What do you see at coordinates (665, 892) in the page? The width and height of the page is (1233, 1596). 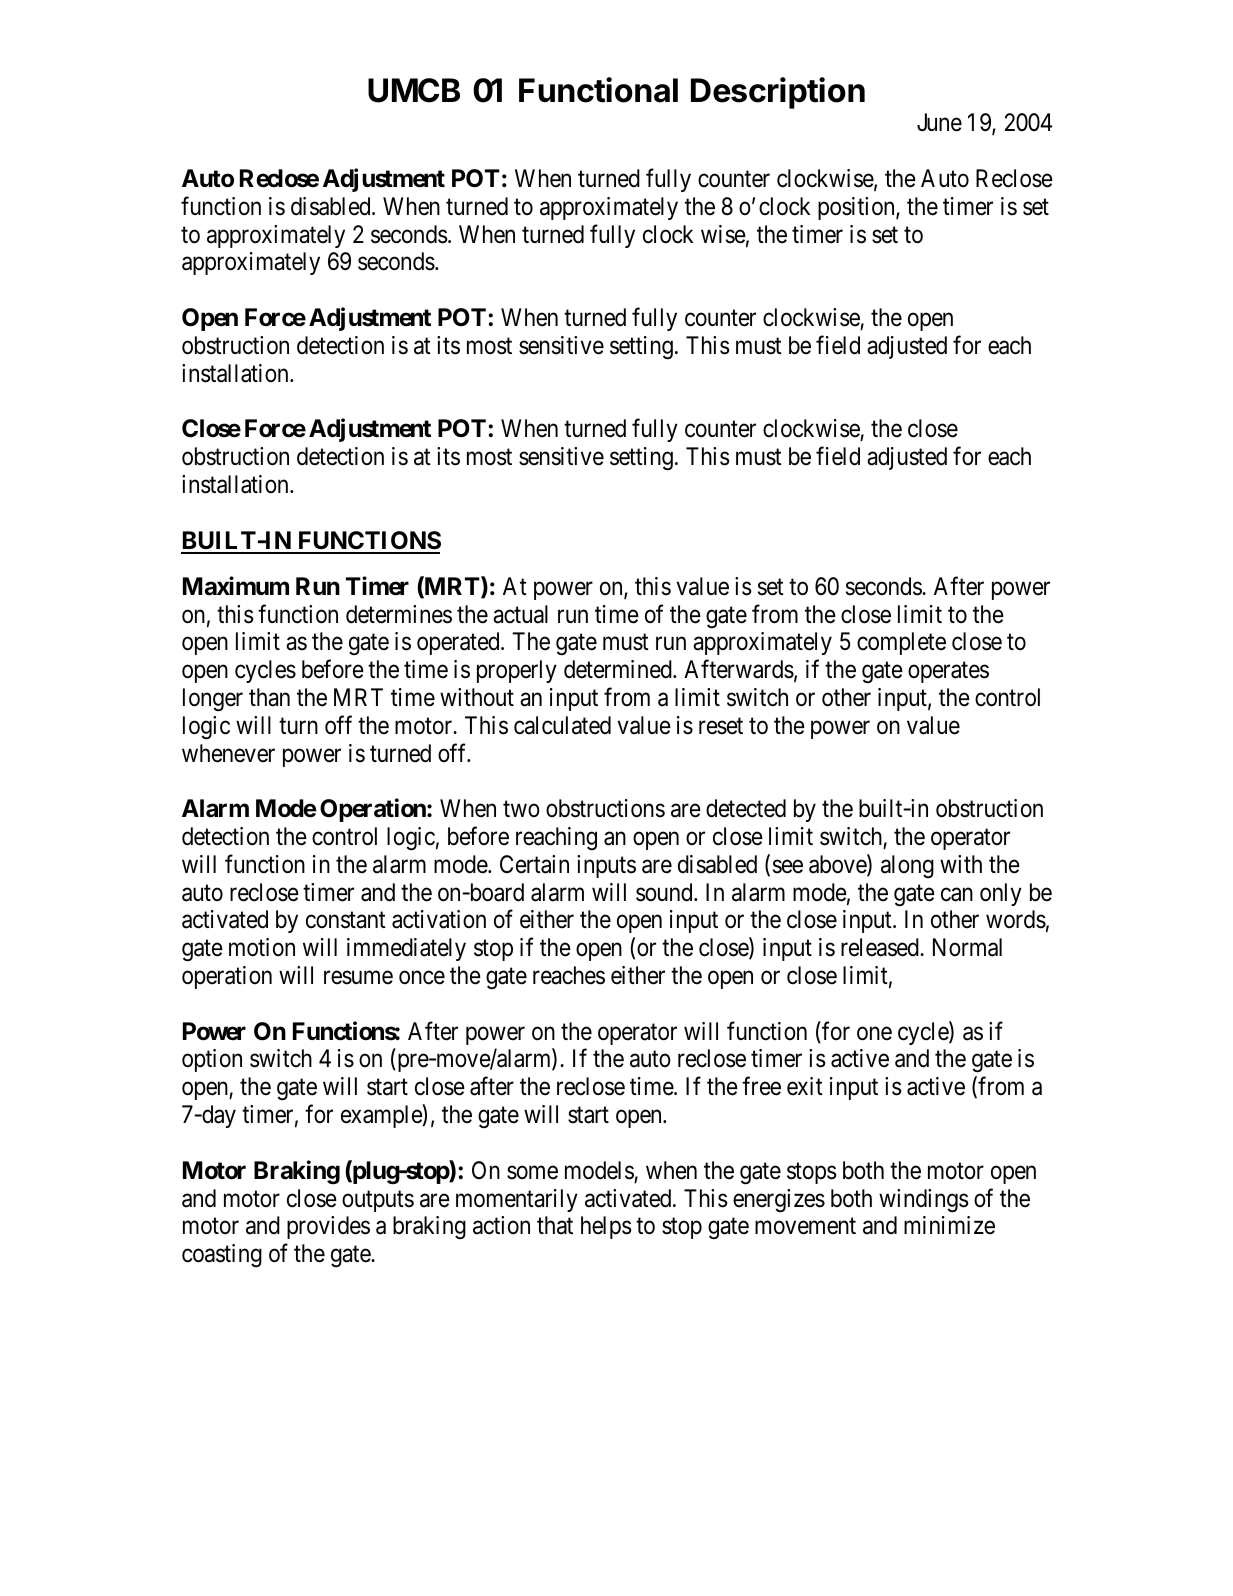 I see `sound` at bounding box center [665, 892].
